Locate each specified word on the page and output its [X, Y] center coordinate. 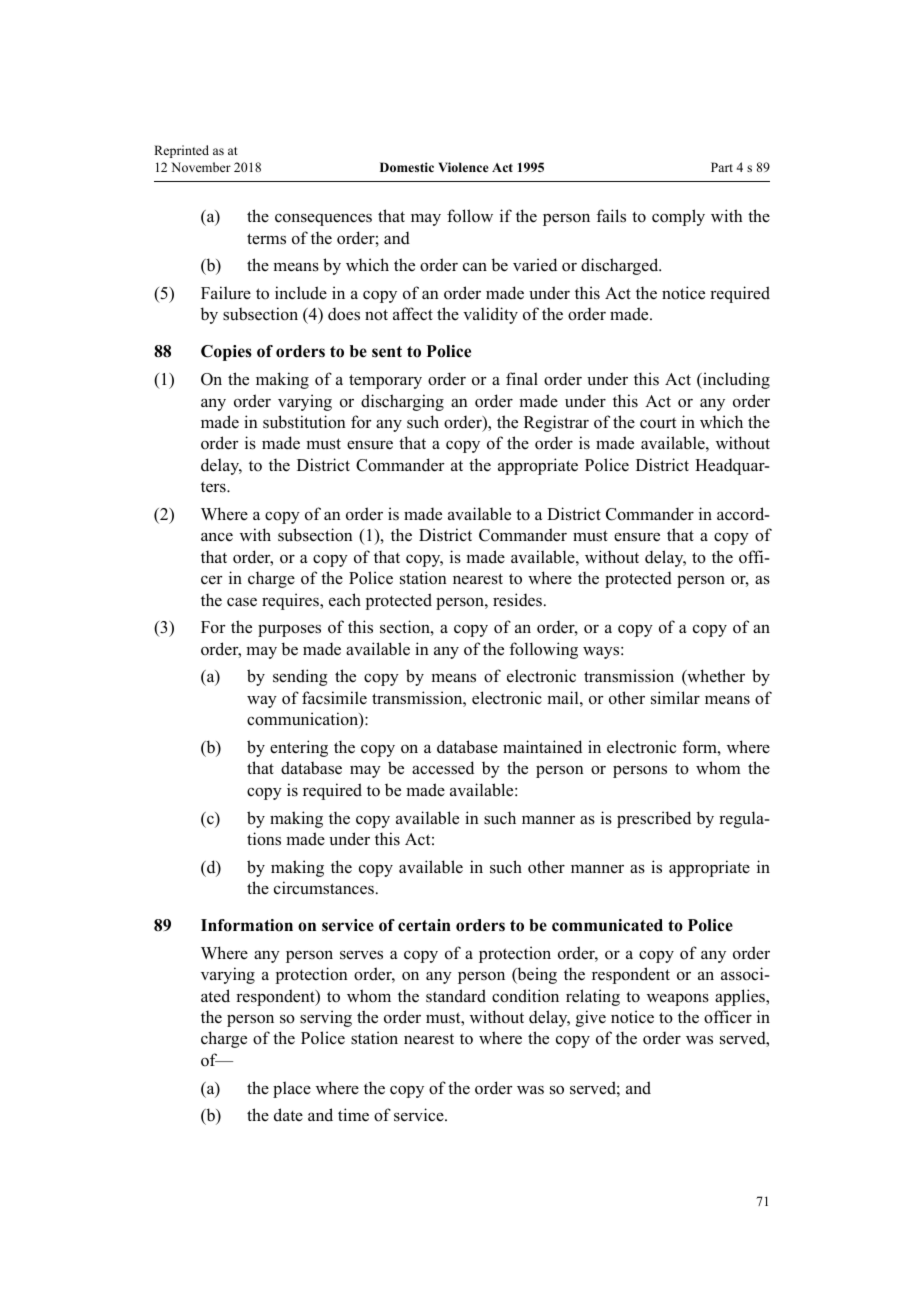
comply [678, 217]
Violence [463, 167]
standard [456, 996]
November [201, 167]
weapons [678, 999]
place [292, 1089]
